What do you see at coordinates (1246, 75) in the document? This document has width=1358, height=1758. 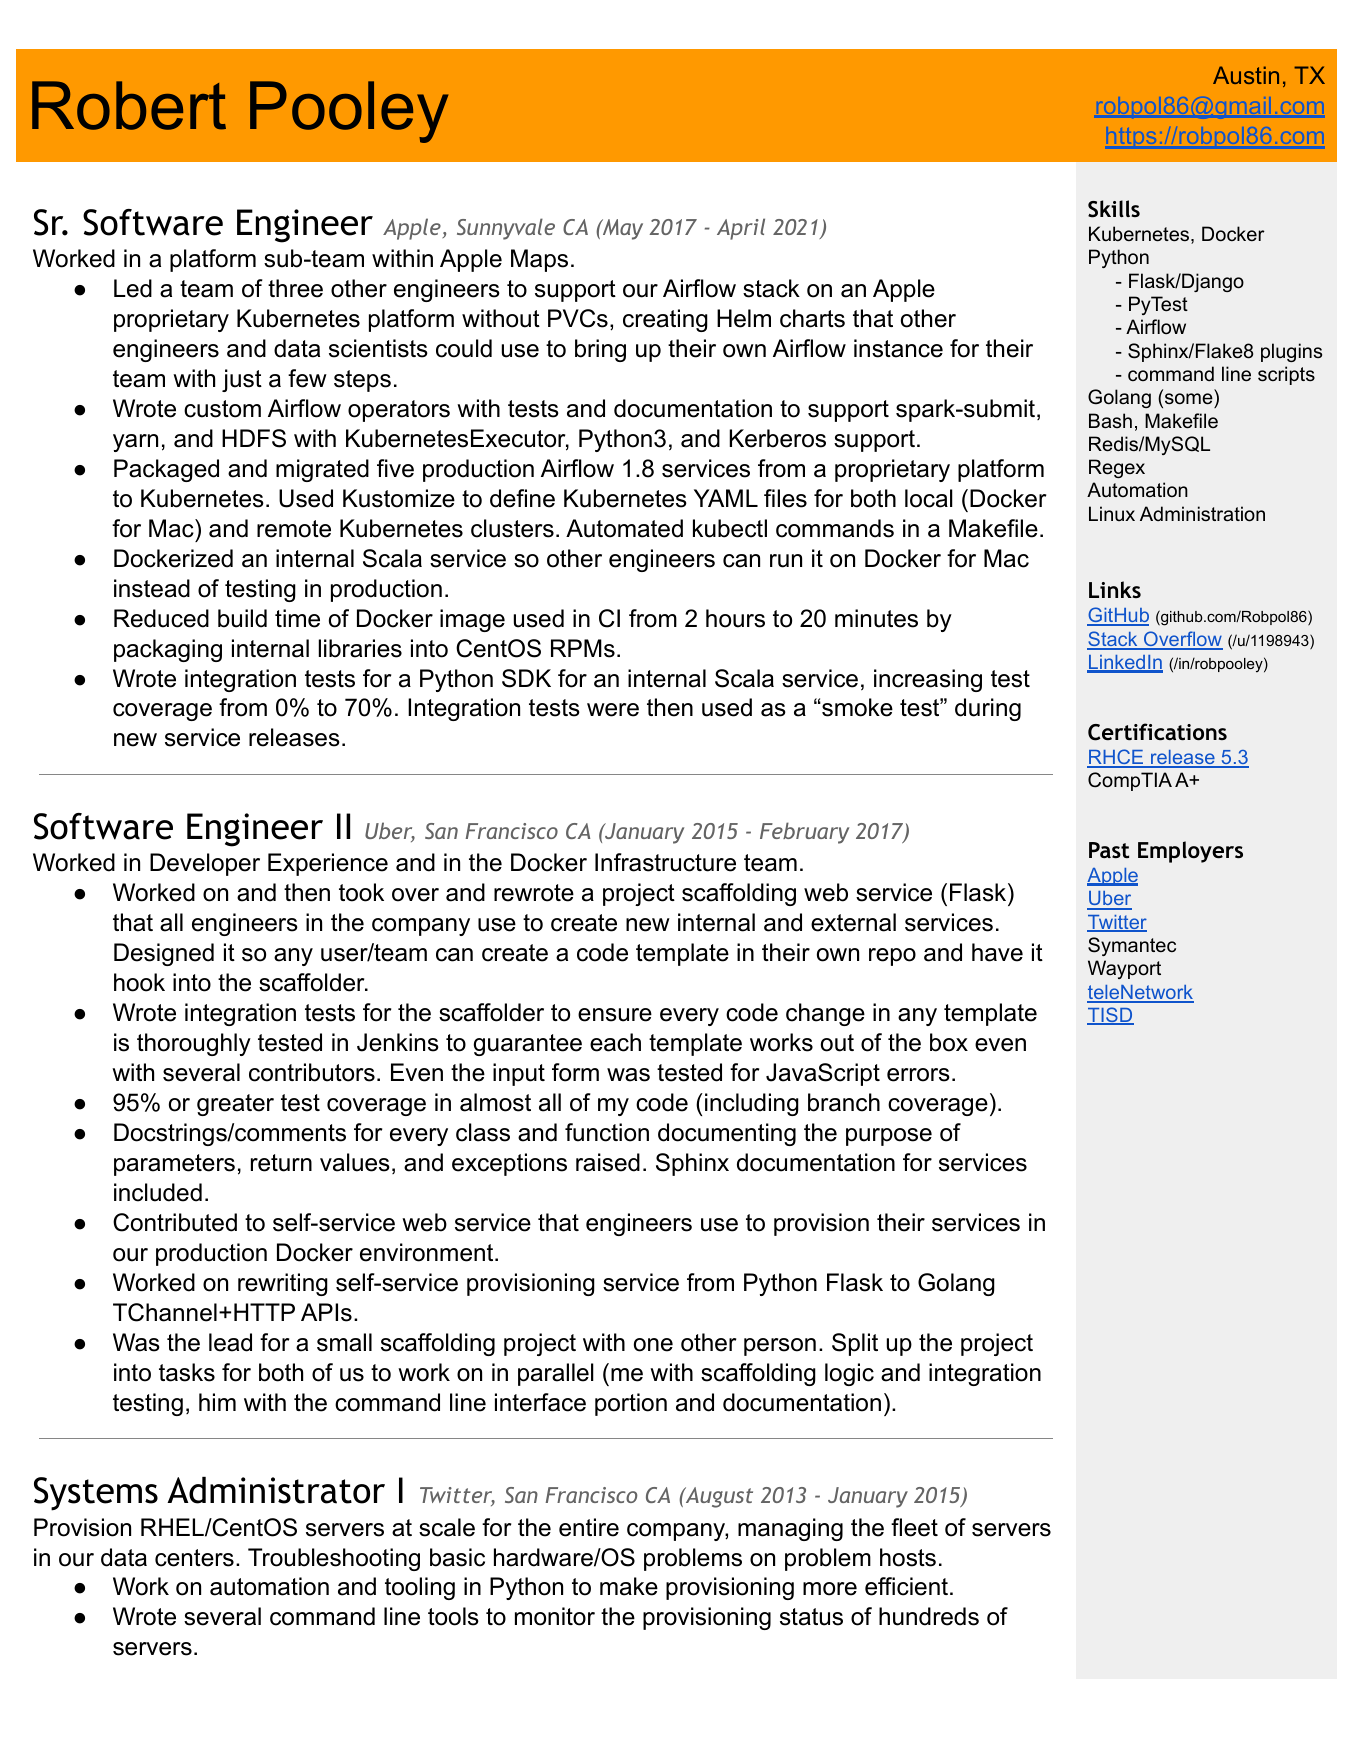 I see `Austin` at bounding box center [1246, 75].
